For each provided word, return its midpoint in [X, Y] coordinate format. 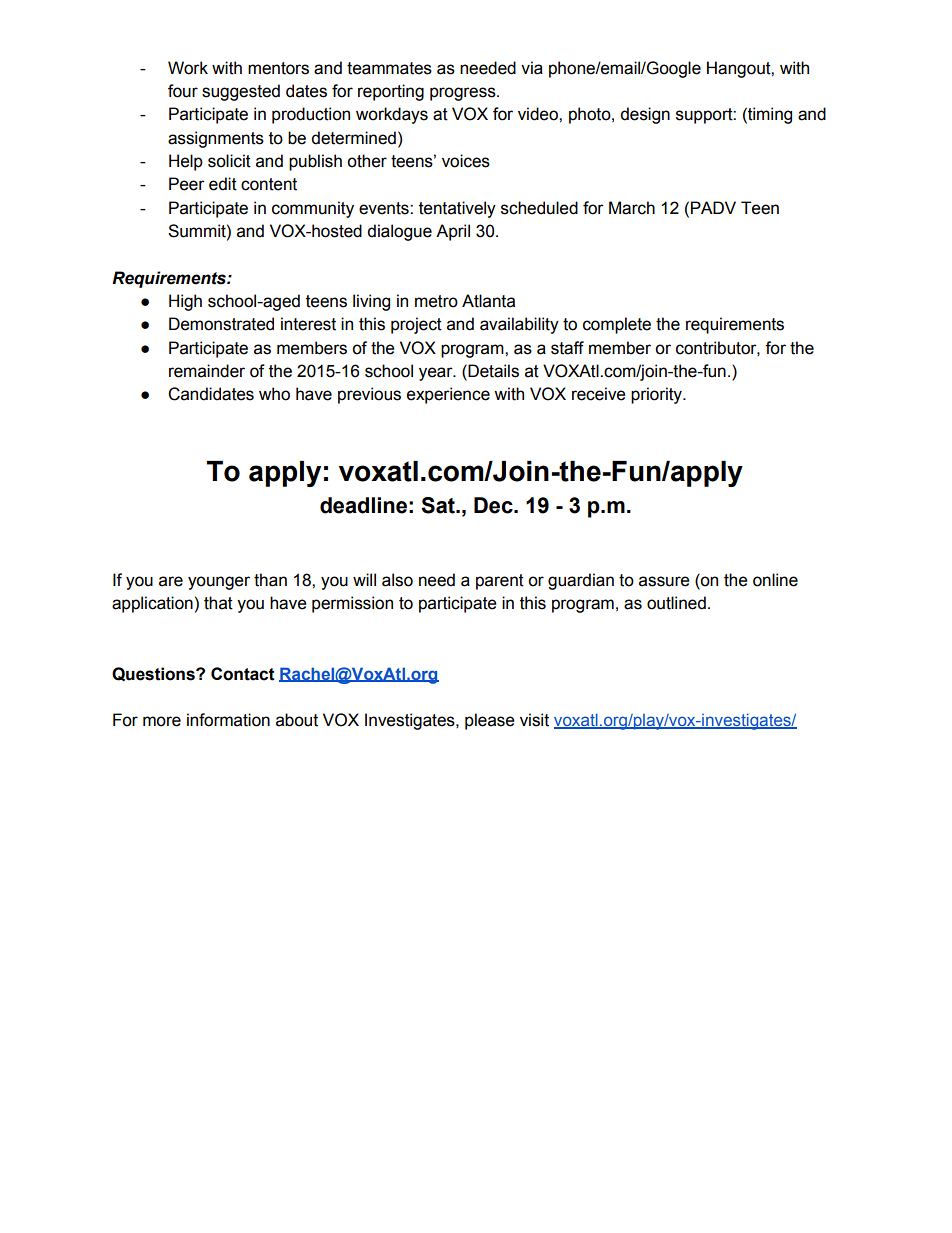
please [490, 721]
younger [219, 583]
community [313, 209]
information [228, 720]
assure [664, 581]
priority [658, 395]
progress [464, 94]
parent [500, 582]
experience [448, 395]
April [453, 232]
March [632, 208]
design [645, 115]
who [274, 394]
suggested [241, 92]
